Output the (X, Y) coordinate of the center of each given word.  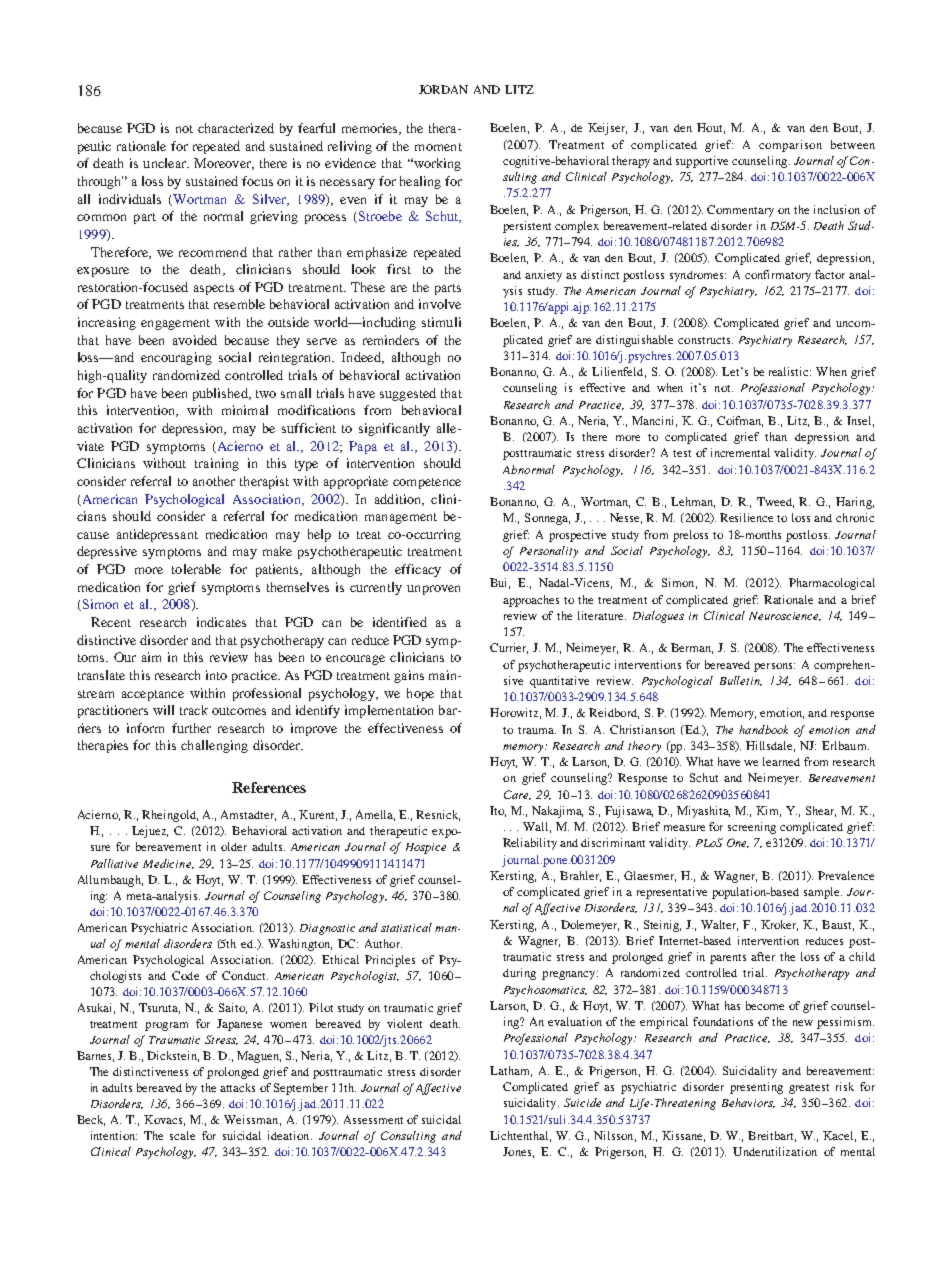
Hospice (426, 848)
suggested (408, 394)
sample (823, 893)
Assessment (373, 1119)
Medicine (168, 864)
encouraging (176, 358)
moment (438, 147)
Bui (500, 583)
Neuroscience (785, 616)
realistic (790, 371)
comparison (790, 146)
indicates (221, 622)
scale (182, 1135)
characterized (236, 128)
